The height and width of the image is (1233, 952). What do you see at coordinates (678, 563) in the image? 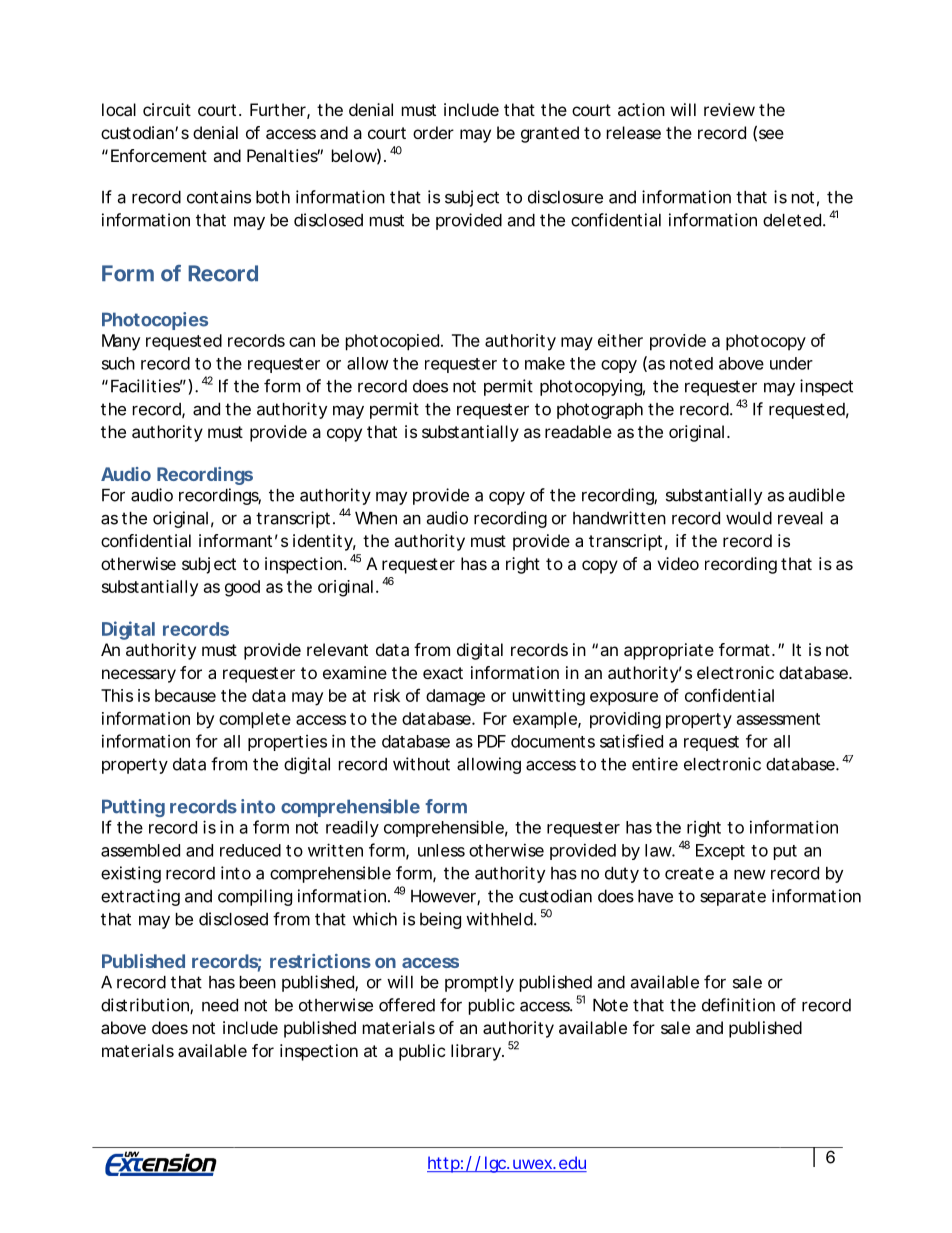
I see `video` at bounding box center [678, 563].
